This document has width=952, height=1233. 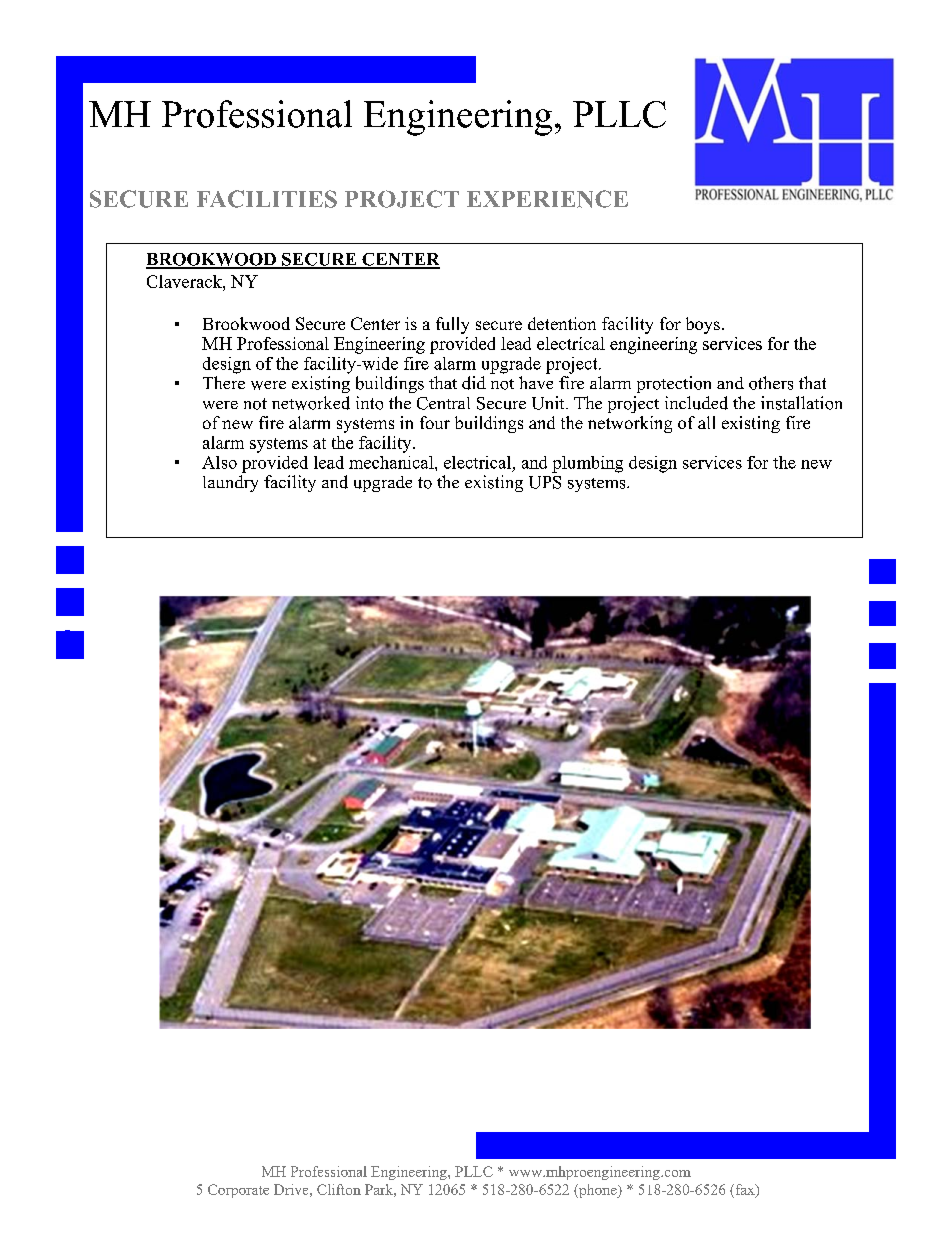 I want to click on Clifton, so click(x=339, y=1189).
